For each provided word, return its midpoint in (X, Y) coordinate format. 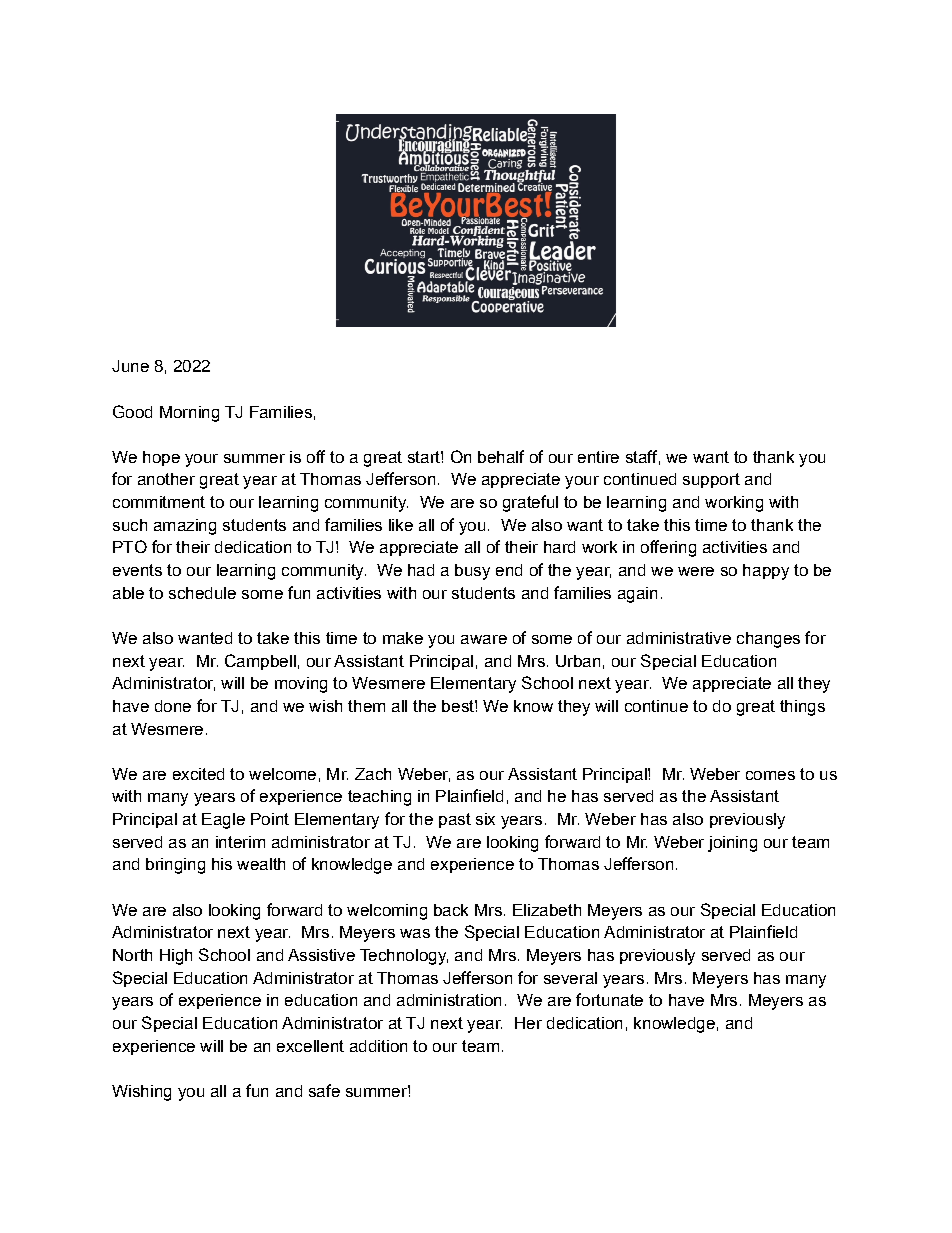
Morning (189, 414)
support (711, 480)
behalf (501, 456)
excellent (310, 1046)
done (173, 706)
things (802, 708)
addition (378, 1046)
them (366, 706)
